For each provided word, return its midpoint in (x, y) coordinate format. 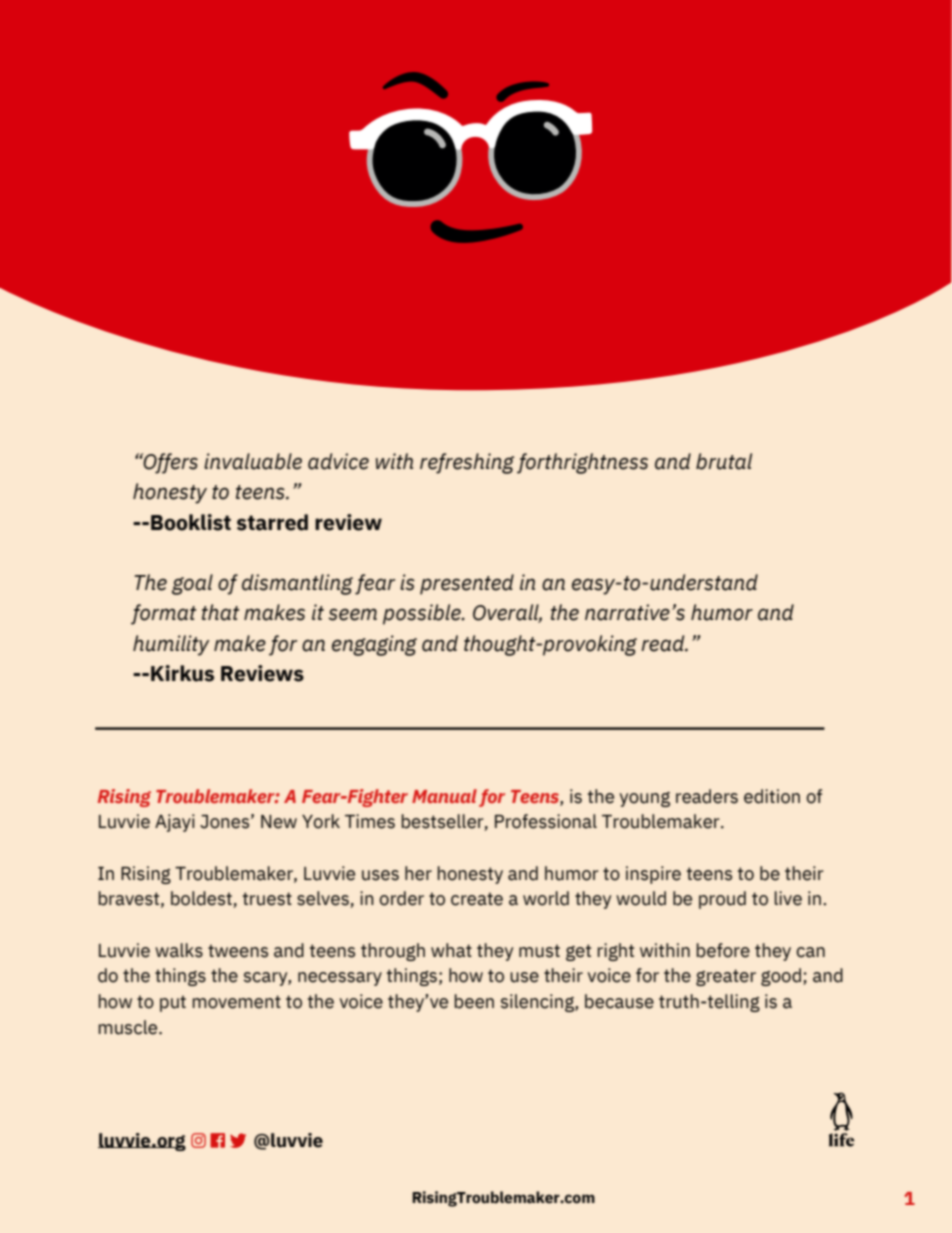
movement (236, 1002)
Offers (170, 463)
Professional (546, 821)
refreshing (467, 463)
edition (772, 796)
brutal (724, 461)
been (474, 1001)
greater (726, 977)
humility (171, 645)
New (279, 822)
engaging (374, 645)
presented (467, 584)
